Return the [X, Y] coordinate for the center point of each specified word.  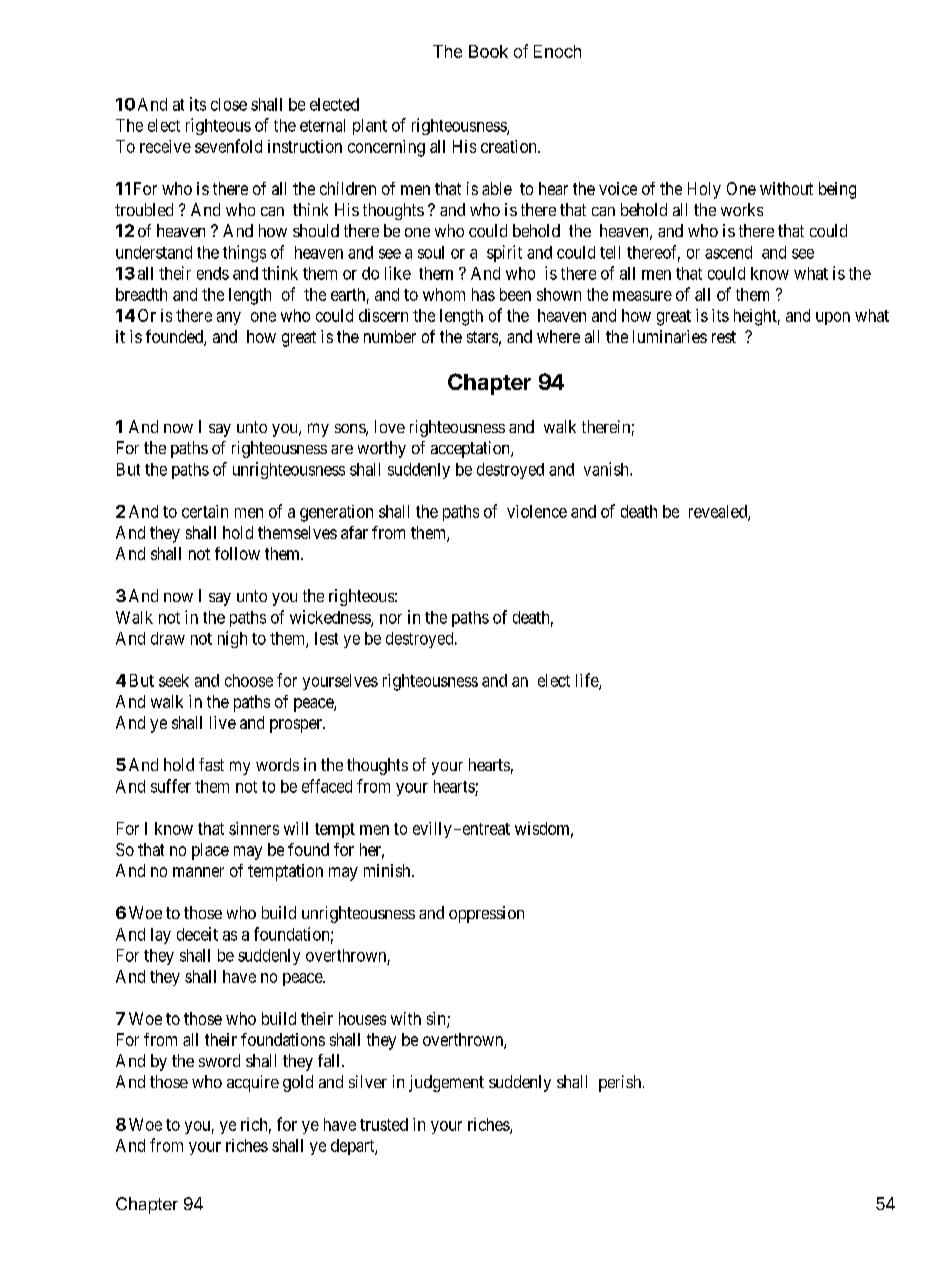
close [229, 104]
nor [391, 619]
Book [488, 51]
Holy [704, 190]
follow [237, 553]
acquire [253, 1083]
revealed [719, 512]
